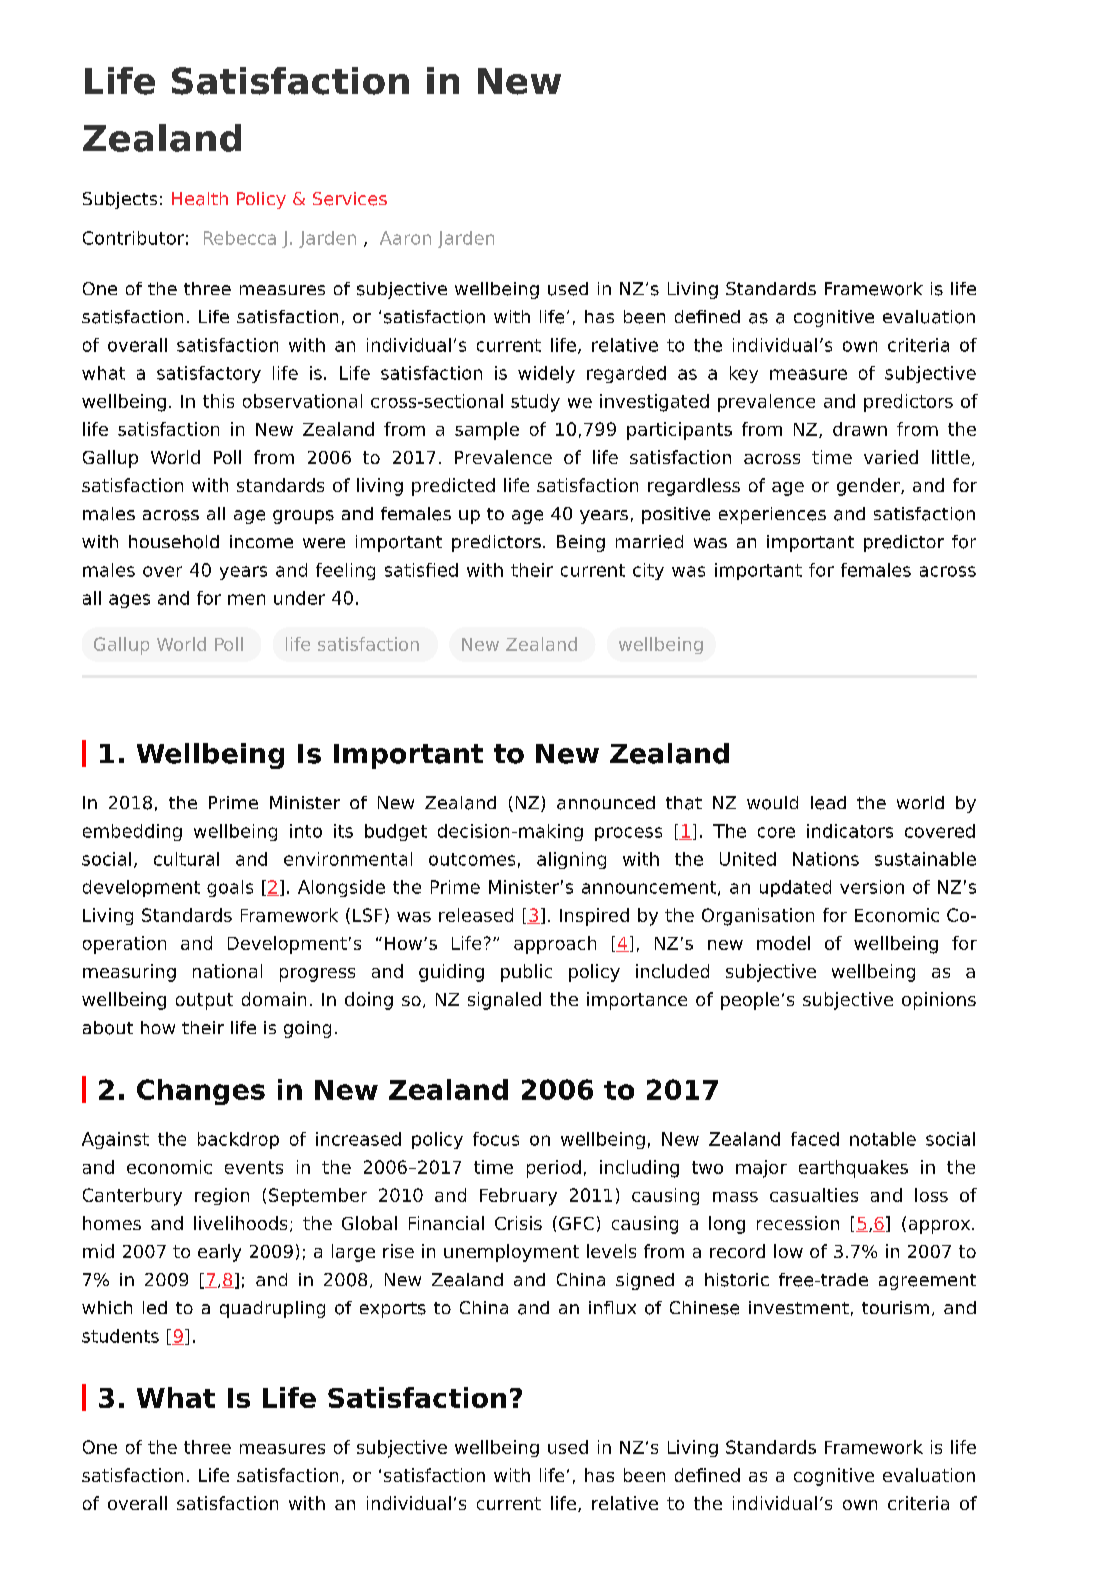 Image resolution: width=1115 pixels, height=1578 pixels. I want to click on unemployment, so click(511, 1253).
